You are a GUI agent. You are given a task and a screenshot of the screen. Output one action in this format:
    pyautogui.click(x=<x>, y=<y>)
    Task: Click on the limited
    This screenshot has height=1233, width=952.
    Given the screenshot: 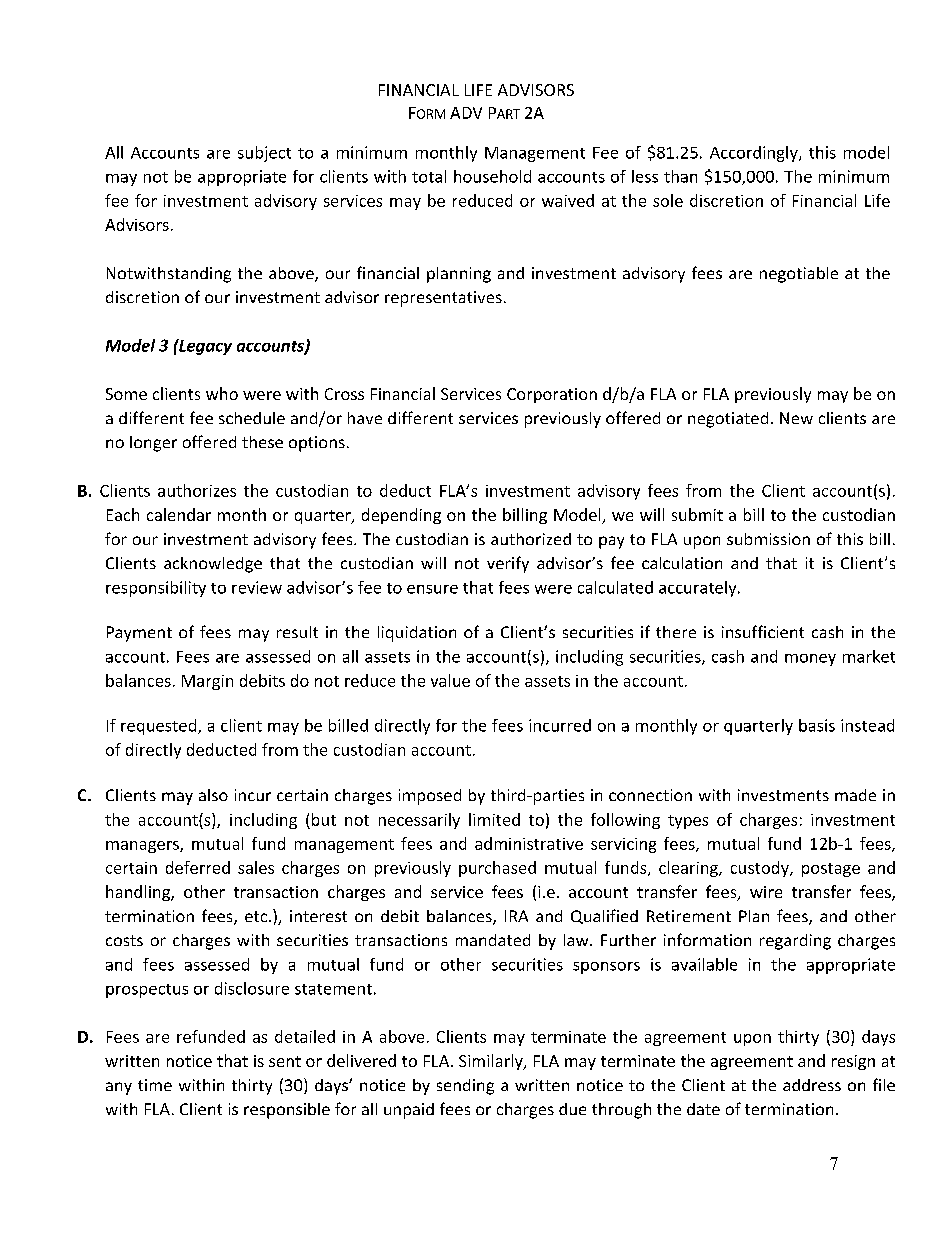 What is the action you would take?
    pyautogui.click(x=494, y=819)
